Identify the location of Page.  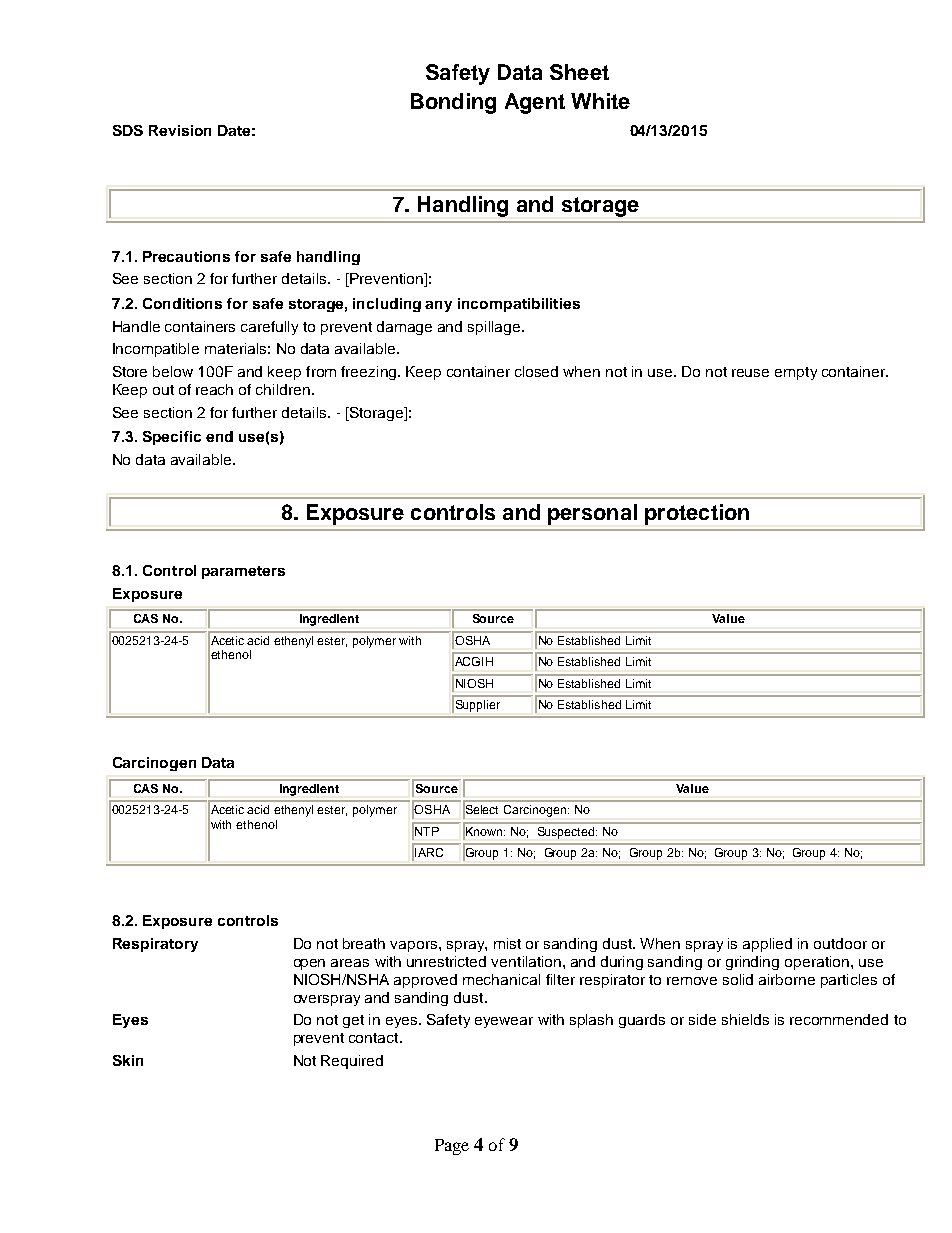
(452, 1147).
